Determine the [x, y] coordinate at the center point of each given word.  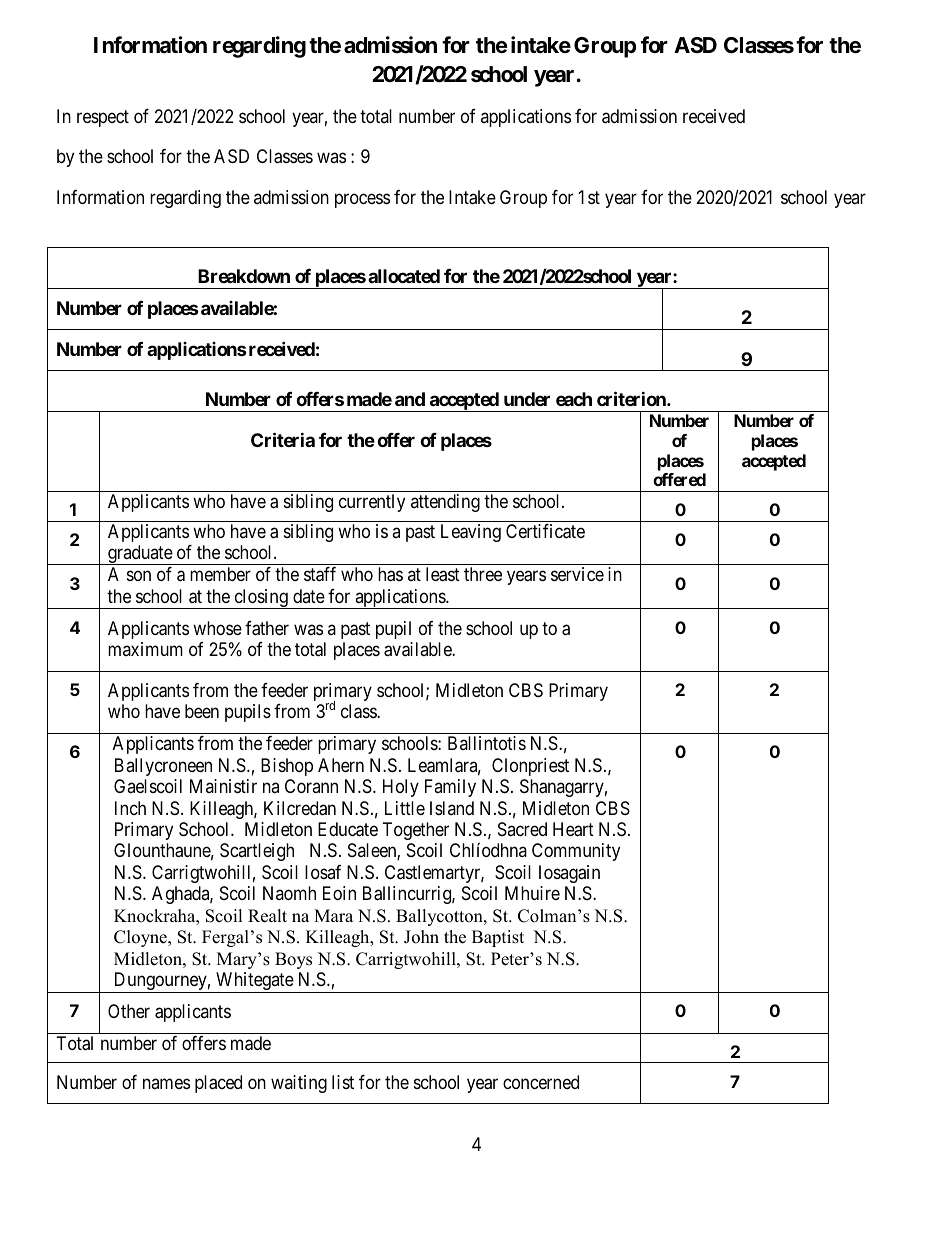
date [309, 596]
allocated [404, 276]
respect [103, 118]
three [483, 574]
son [139, 576]
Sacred [522, 829]
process [362, 200]
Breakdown [244, 276]
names [166, 1083]
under [527, 399]
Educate [348, 829]
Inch [130, 808]
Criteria [283, 440]
